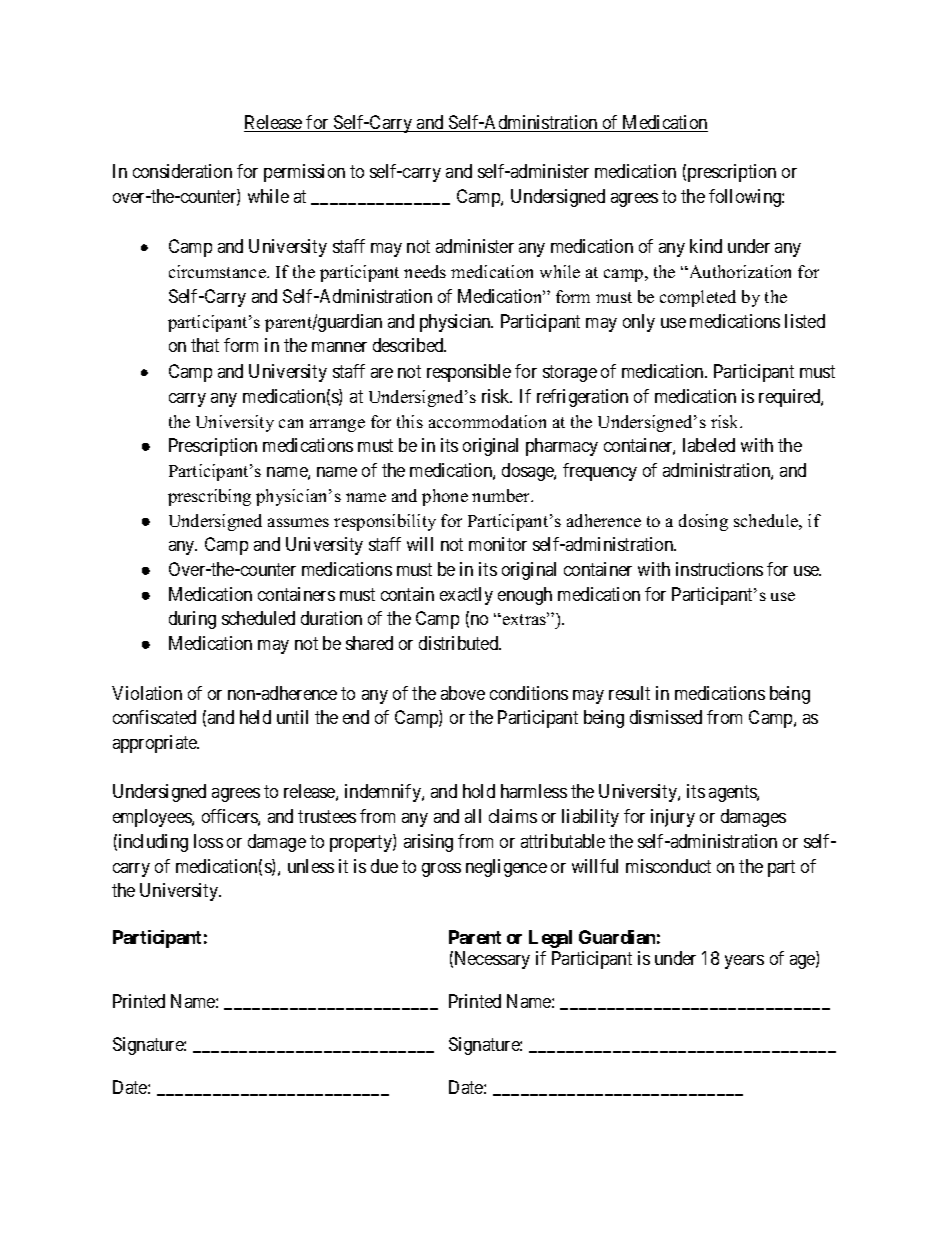 The width and height of the page is (952, 1233). Describe the element at coordinates (182, 171) in the page. I see `consideration` at that location.
